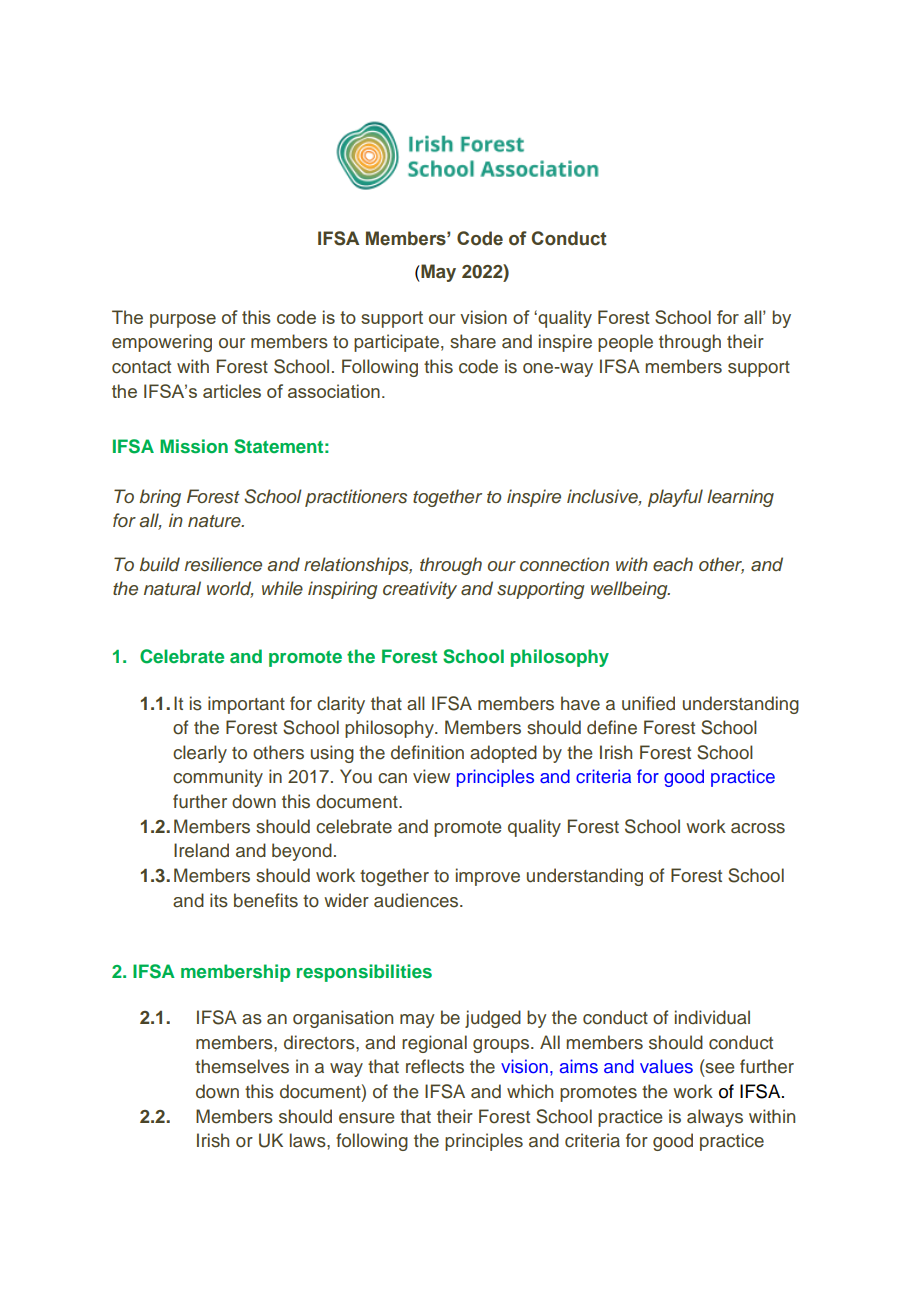 The height and width of the screenshot is (1307, 924). I want to click on individual, so click(712, 1017).
